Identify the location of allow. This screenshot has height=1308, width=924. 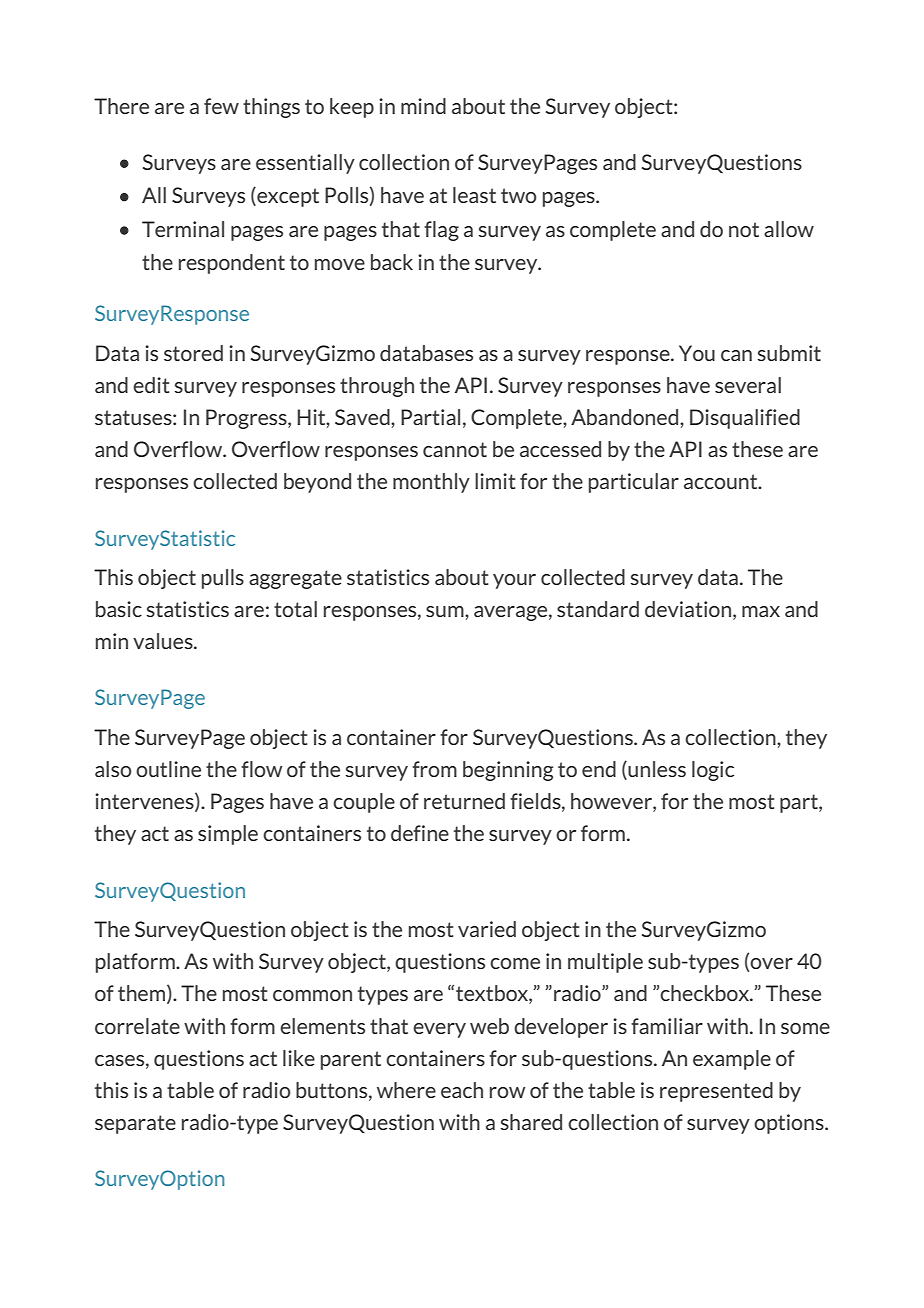
(789, 229).
